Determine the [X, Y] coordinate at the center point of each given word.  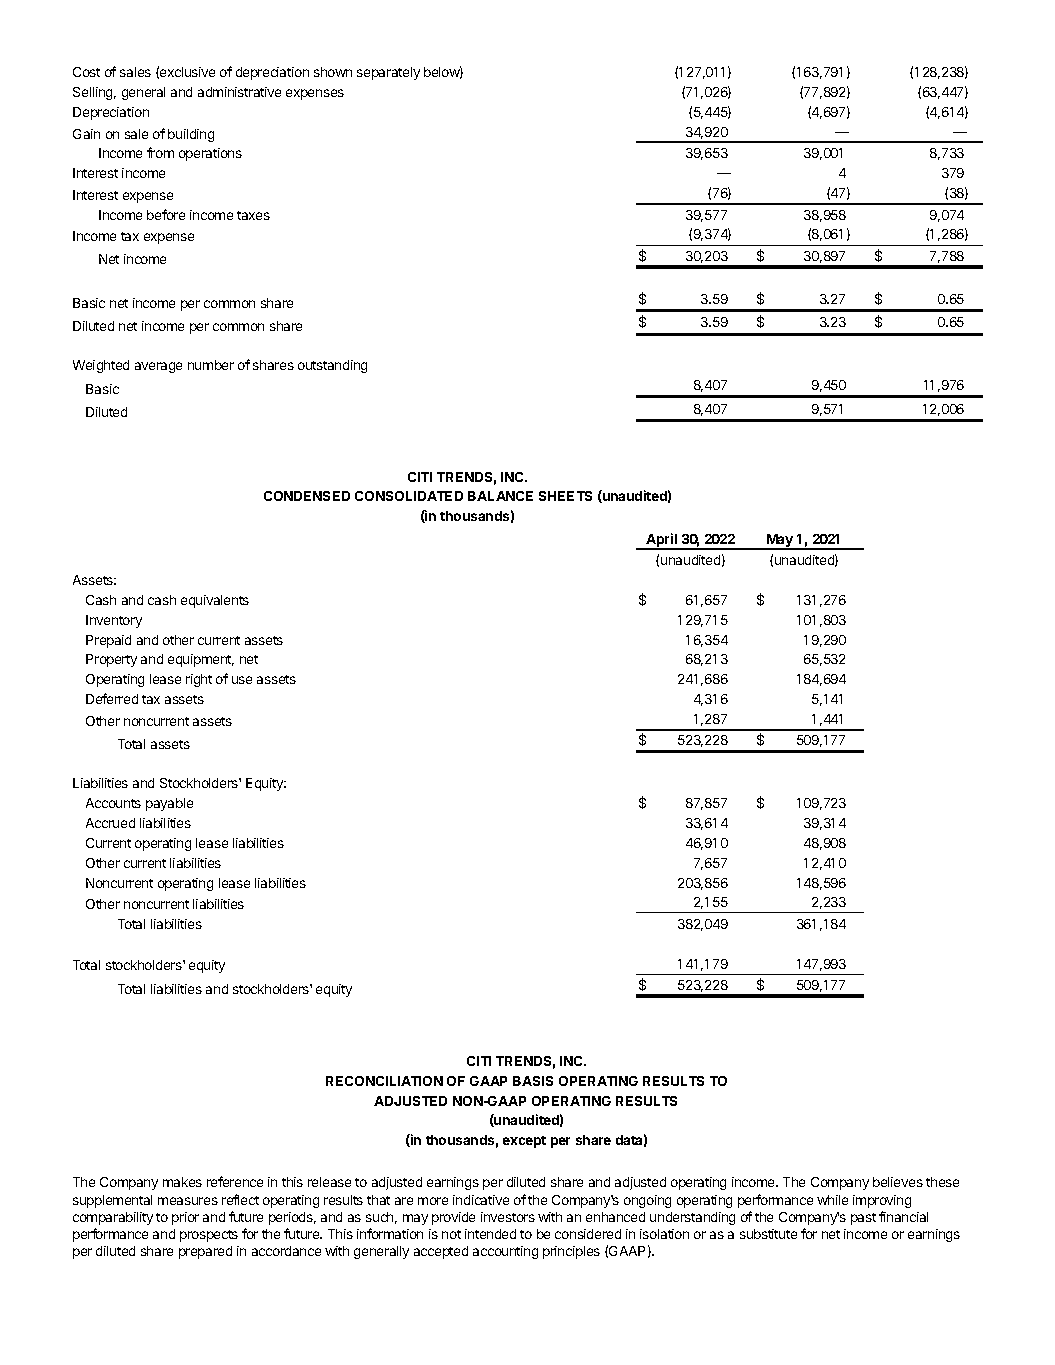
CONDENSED [307, 496]
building [191, 135]
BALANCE [500, 496]
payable [169, 804]
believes [898, 1182]
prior [185, 1218]
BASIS [533, 1081]
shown [333, 72]
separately [388, 73]
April [661, 541]
